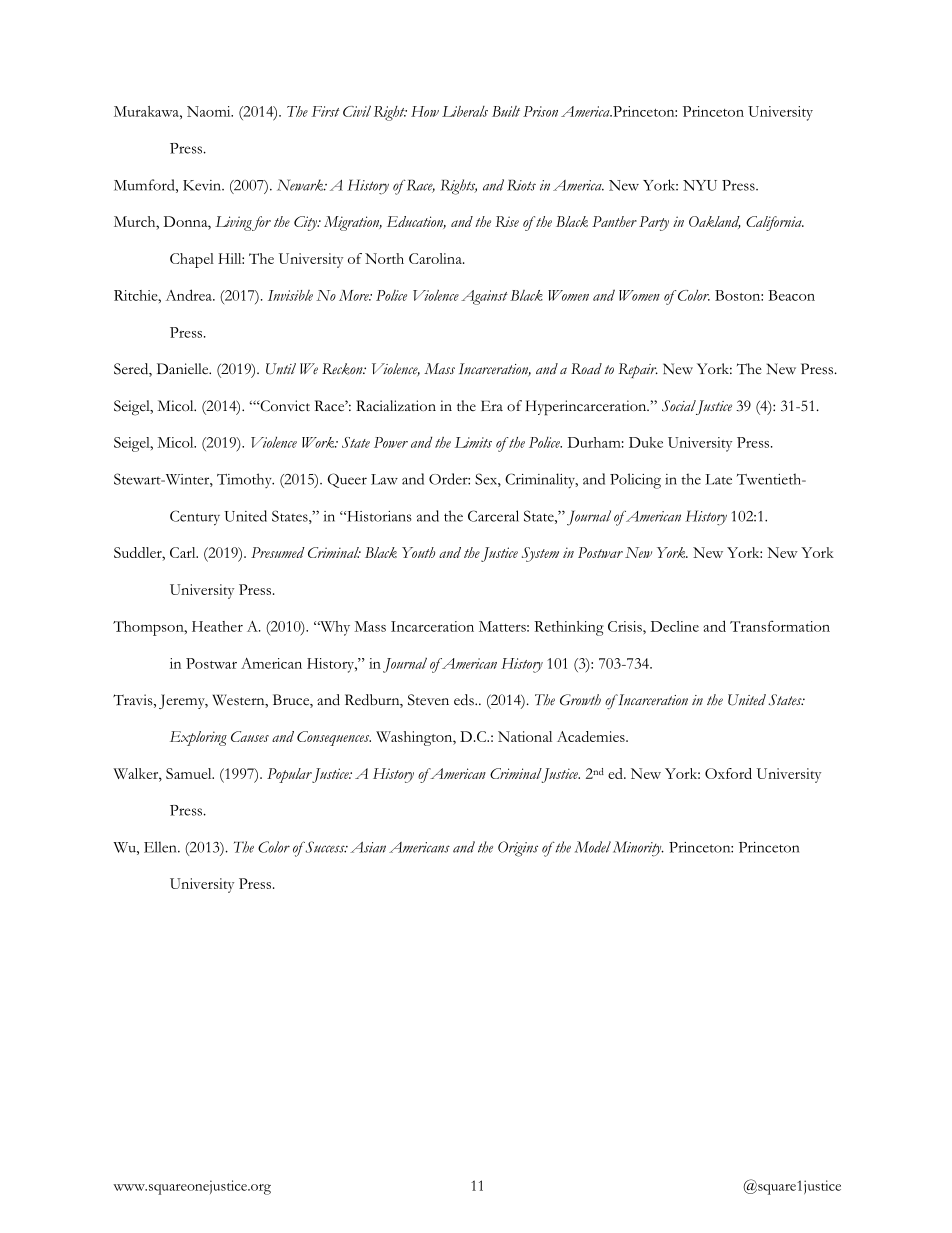 The image size is (952, 1233). What do you see at coordinates (418, 552) in the page?
I see `Youth` at bounding box center [418, 552].
